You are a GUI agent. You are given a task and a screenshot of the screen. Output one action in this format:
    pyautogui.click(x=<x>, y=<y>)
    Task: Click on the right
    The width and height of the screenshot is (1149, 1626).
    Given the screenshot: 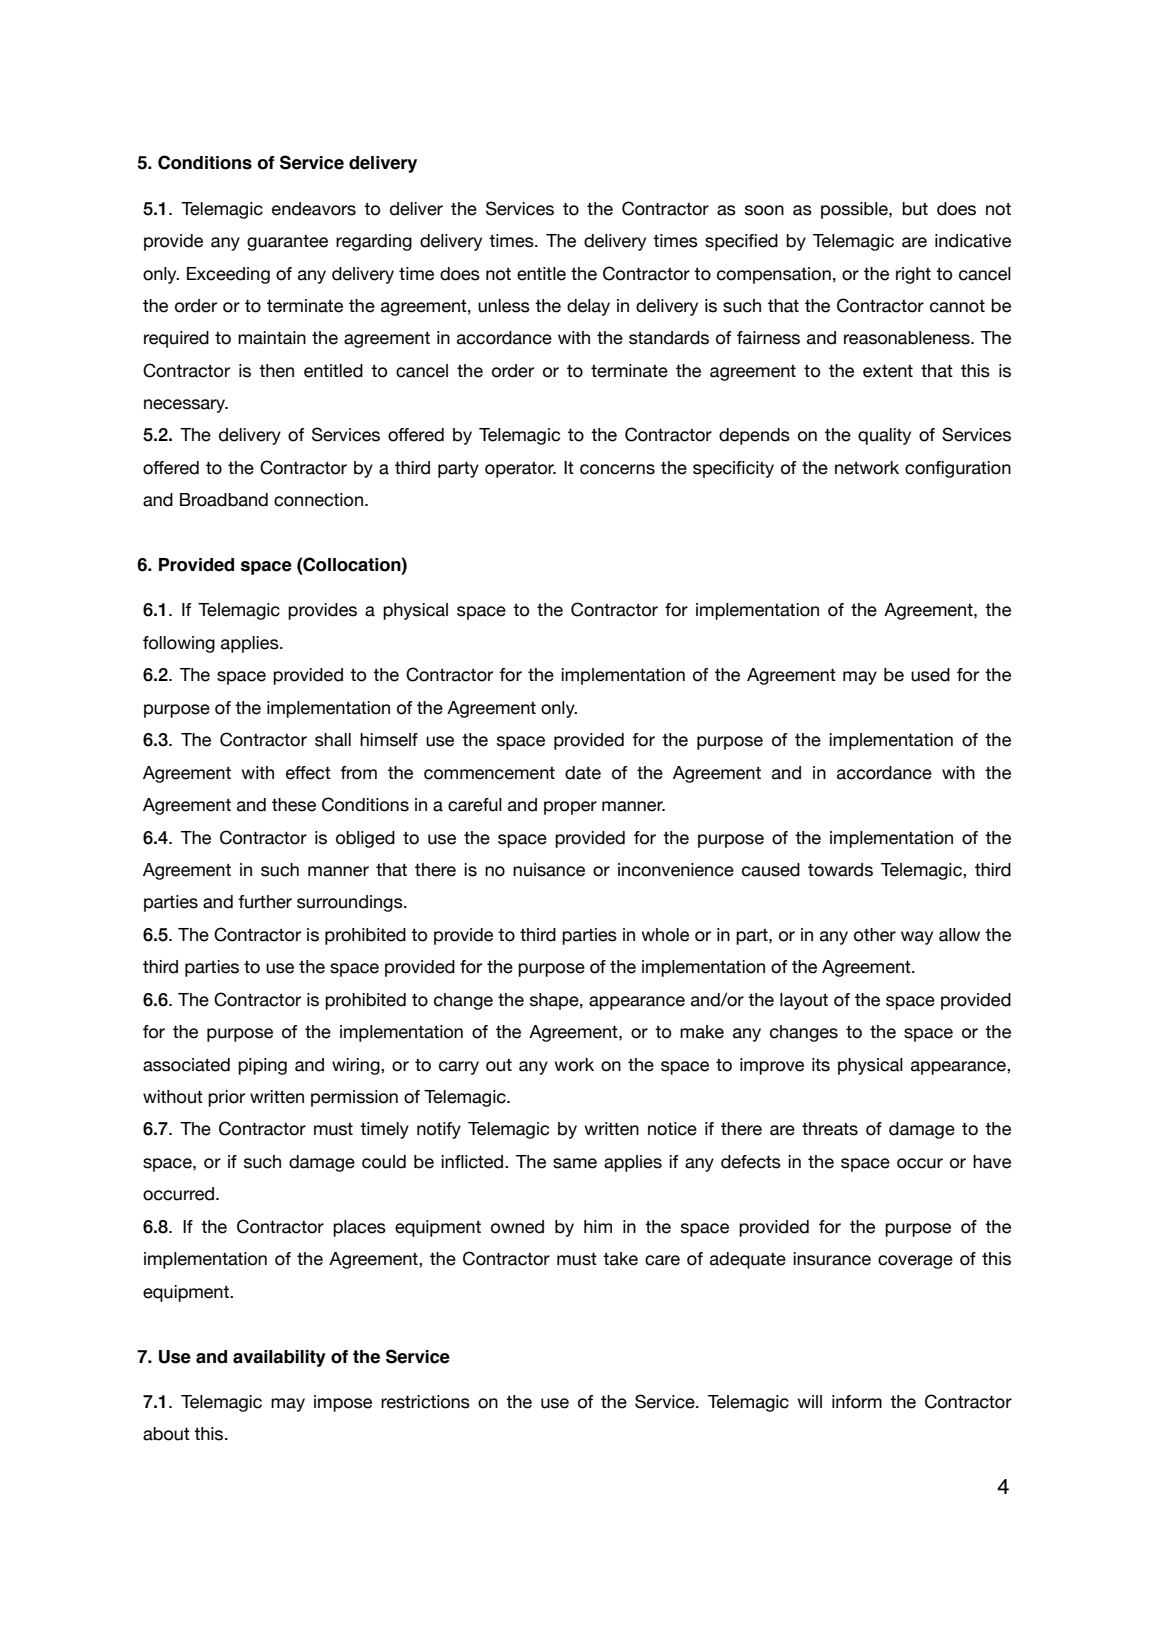 What is the action you would take?
    pyautogui.click(x=913, y=275)
